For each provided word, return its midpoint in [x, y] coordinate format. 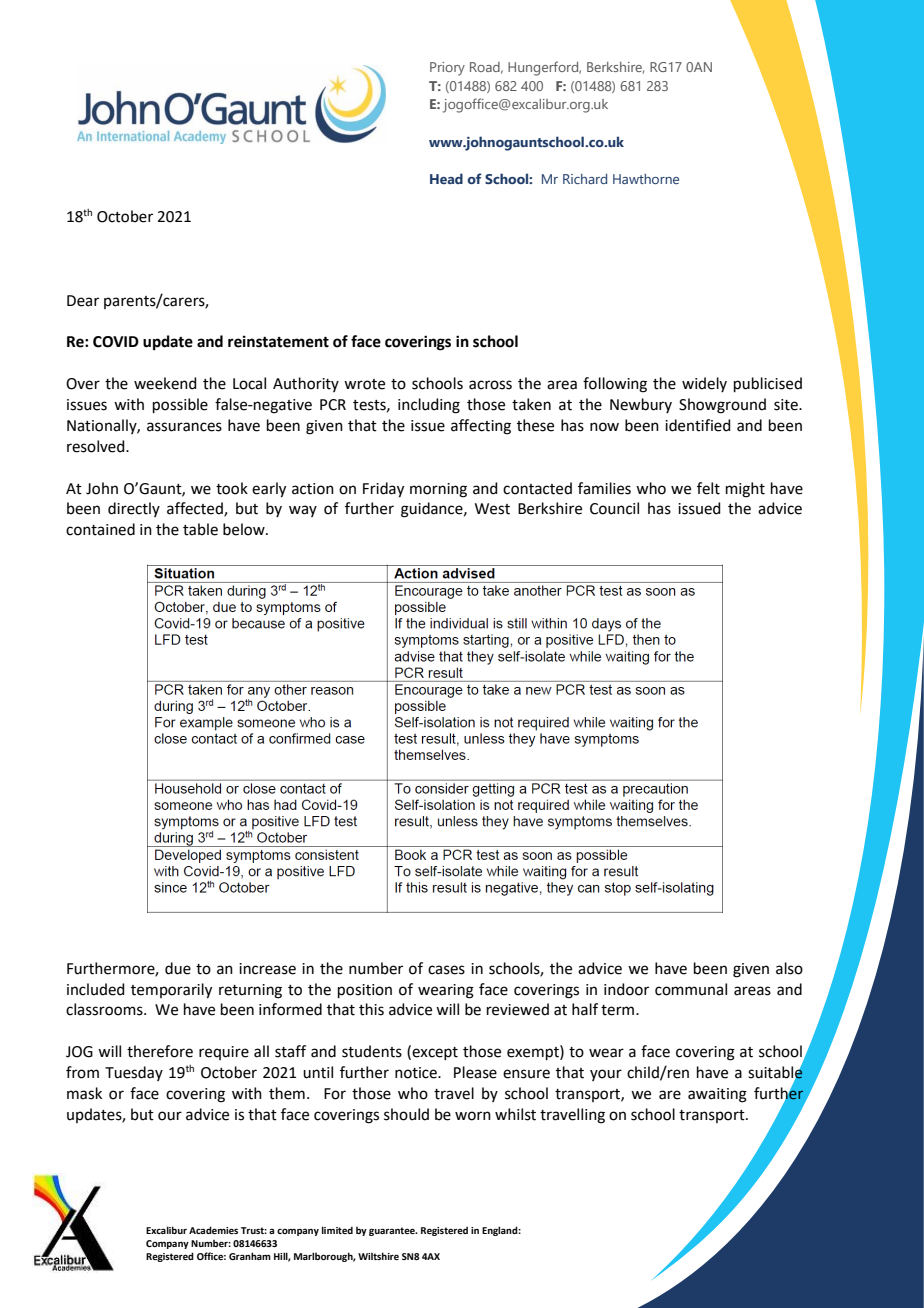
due [178, 968]
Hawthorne [646, 179]
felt [708, 488]
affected [196, 509]
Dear [83, 301]
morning [438, 490]
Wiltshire [378, 1256]
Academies [213, 1230]
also [789, 968]
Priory [447, 69]
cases [446, 970]
